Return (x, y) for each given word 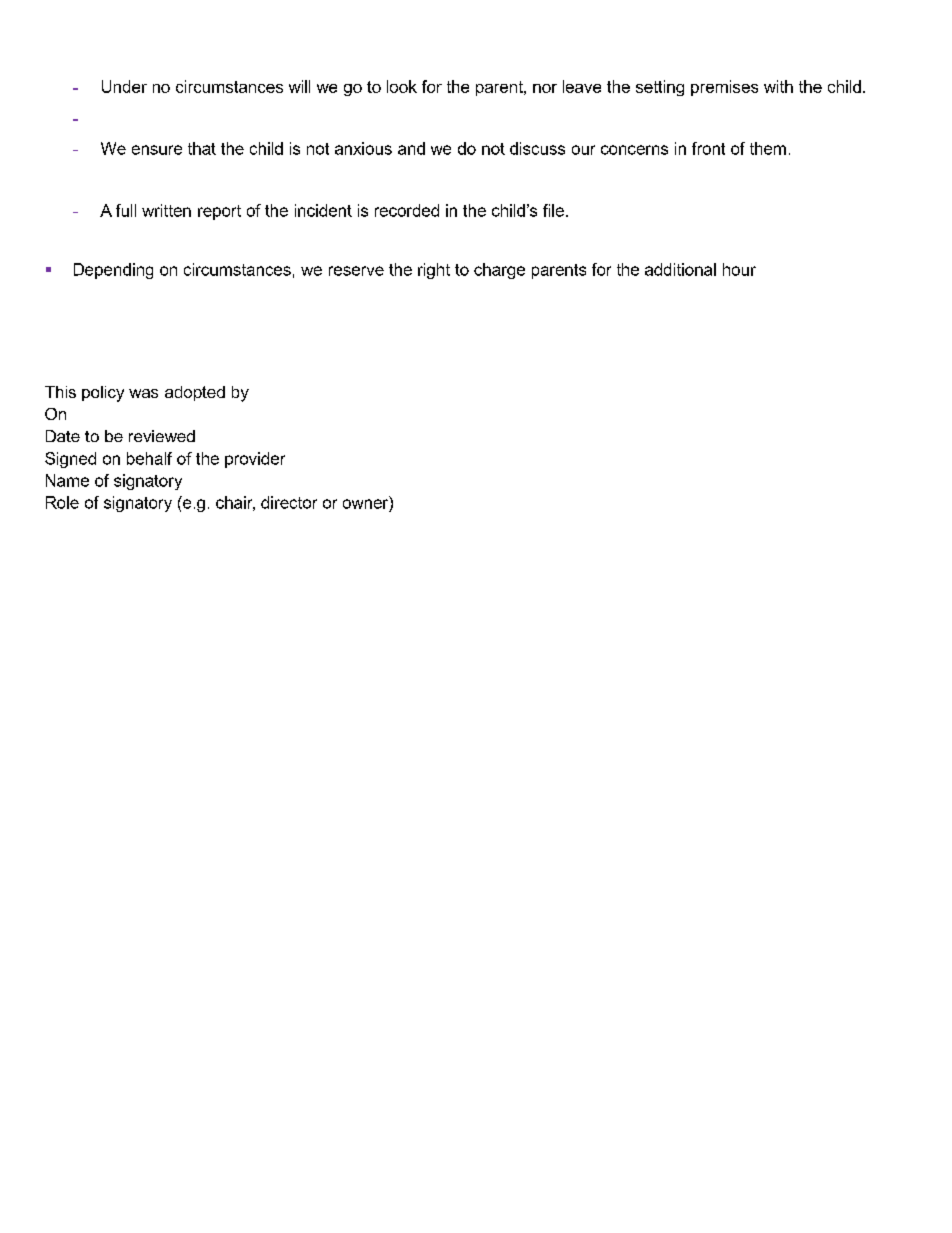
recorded (407, 210)
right (434, 271)
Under (124, 86)
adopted (195, 393)
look (402, 86)
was (143, 393)
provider (255, 460)
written (166, 210)
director (289, 502)
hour (739, 269)
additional (680, 269)
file (553, 210)
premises (724, 88)
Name (67, 480)
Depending (113, 271)
